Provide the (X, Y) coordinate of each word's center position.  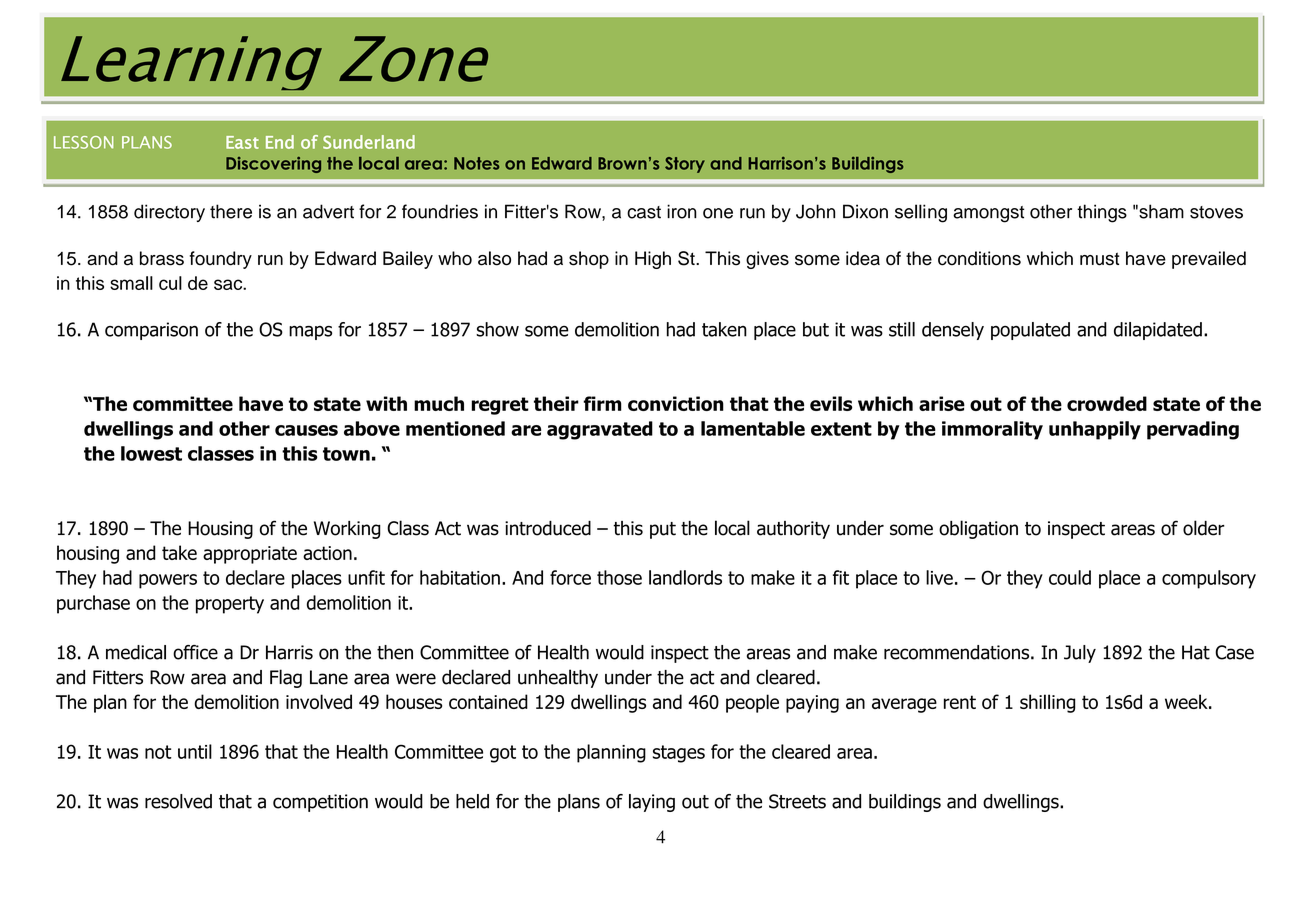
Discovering (273, 165)
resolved (178, 801)
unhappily (1095, 430)
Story (685, 165)
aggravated (600, 430)
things (1102, 213)
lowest (151, 453)
